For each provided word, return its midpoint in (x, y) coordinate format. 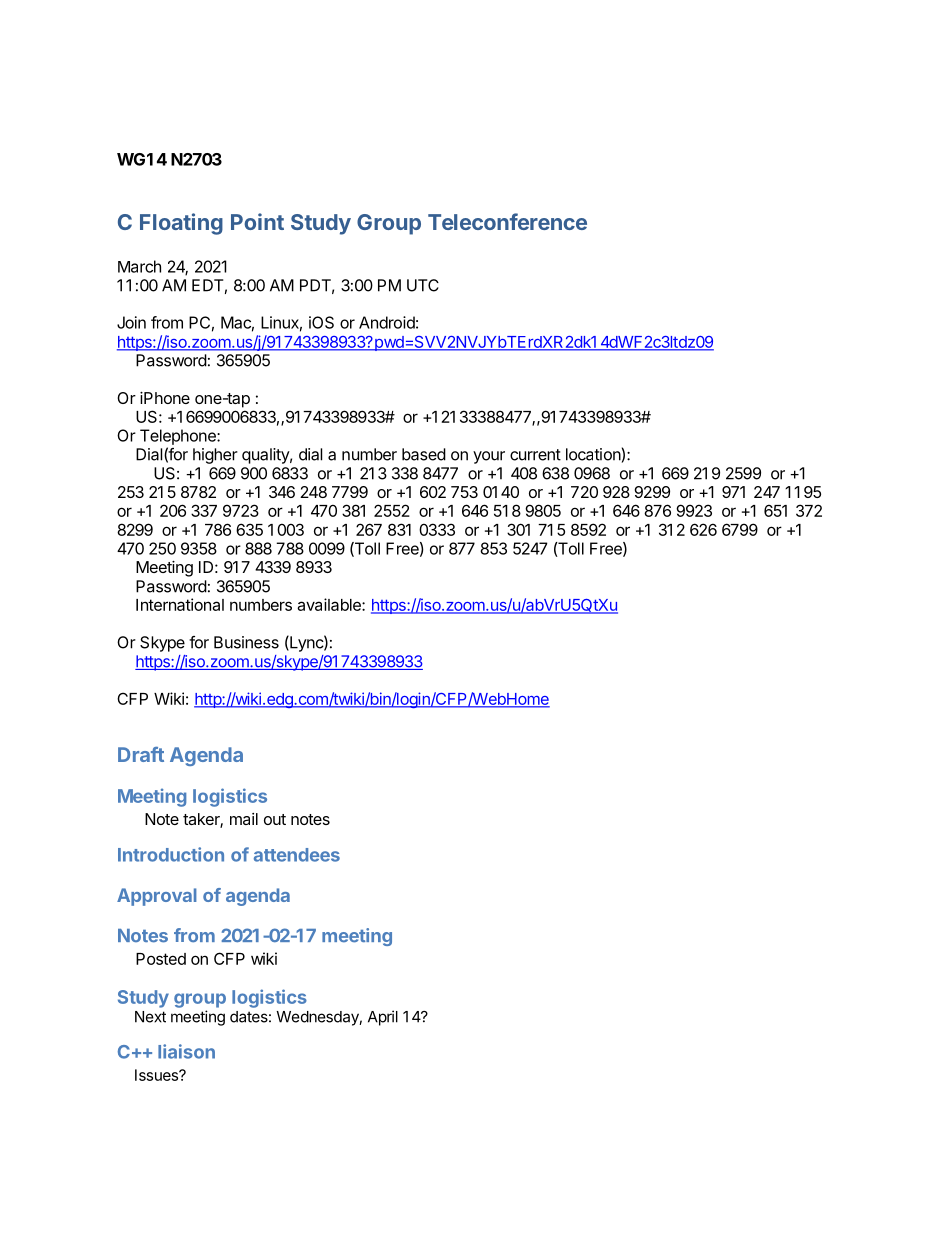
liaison (186, 1051)
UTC (423, 285)
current (535, 455)
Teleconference (507, 221)
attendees (297, 855)
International (180, 604)
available (330, 604)
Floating (181, 224)
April (383, 1018)
